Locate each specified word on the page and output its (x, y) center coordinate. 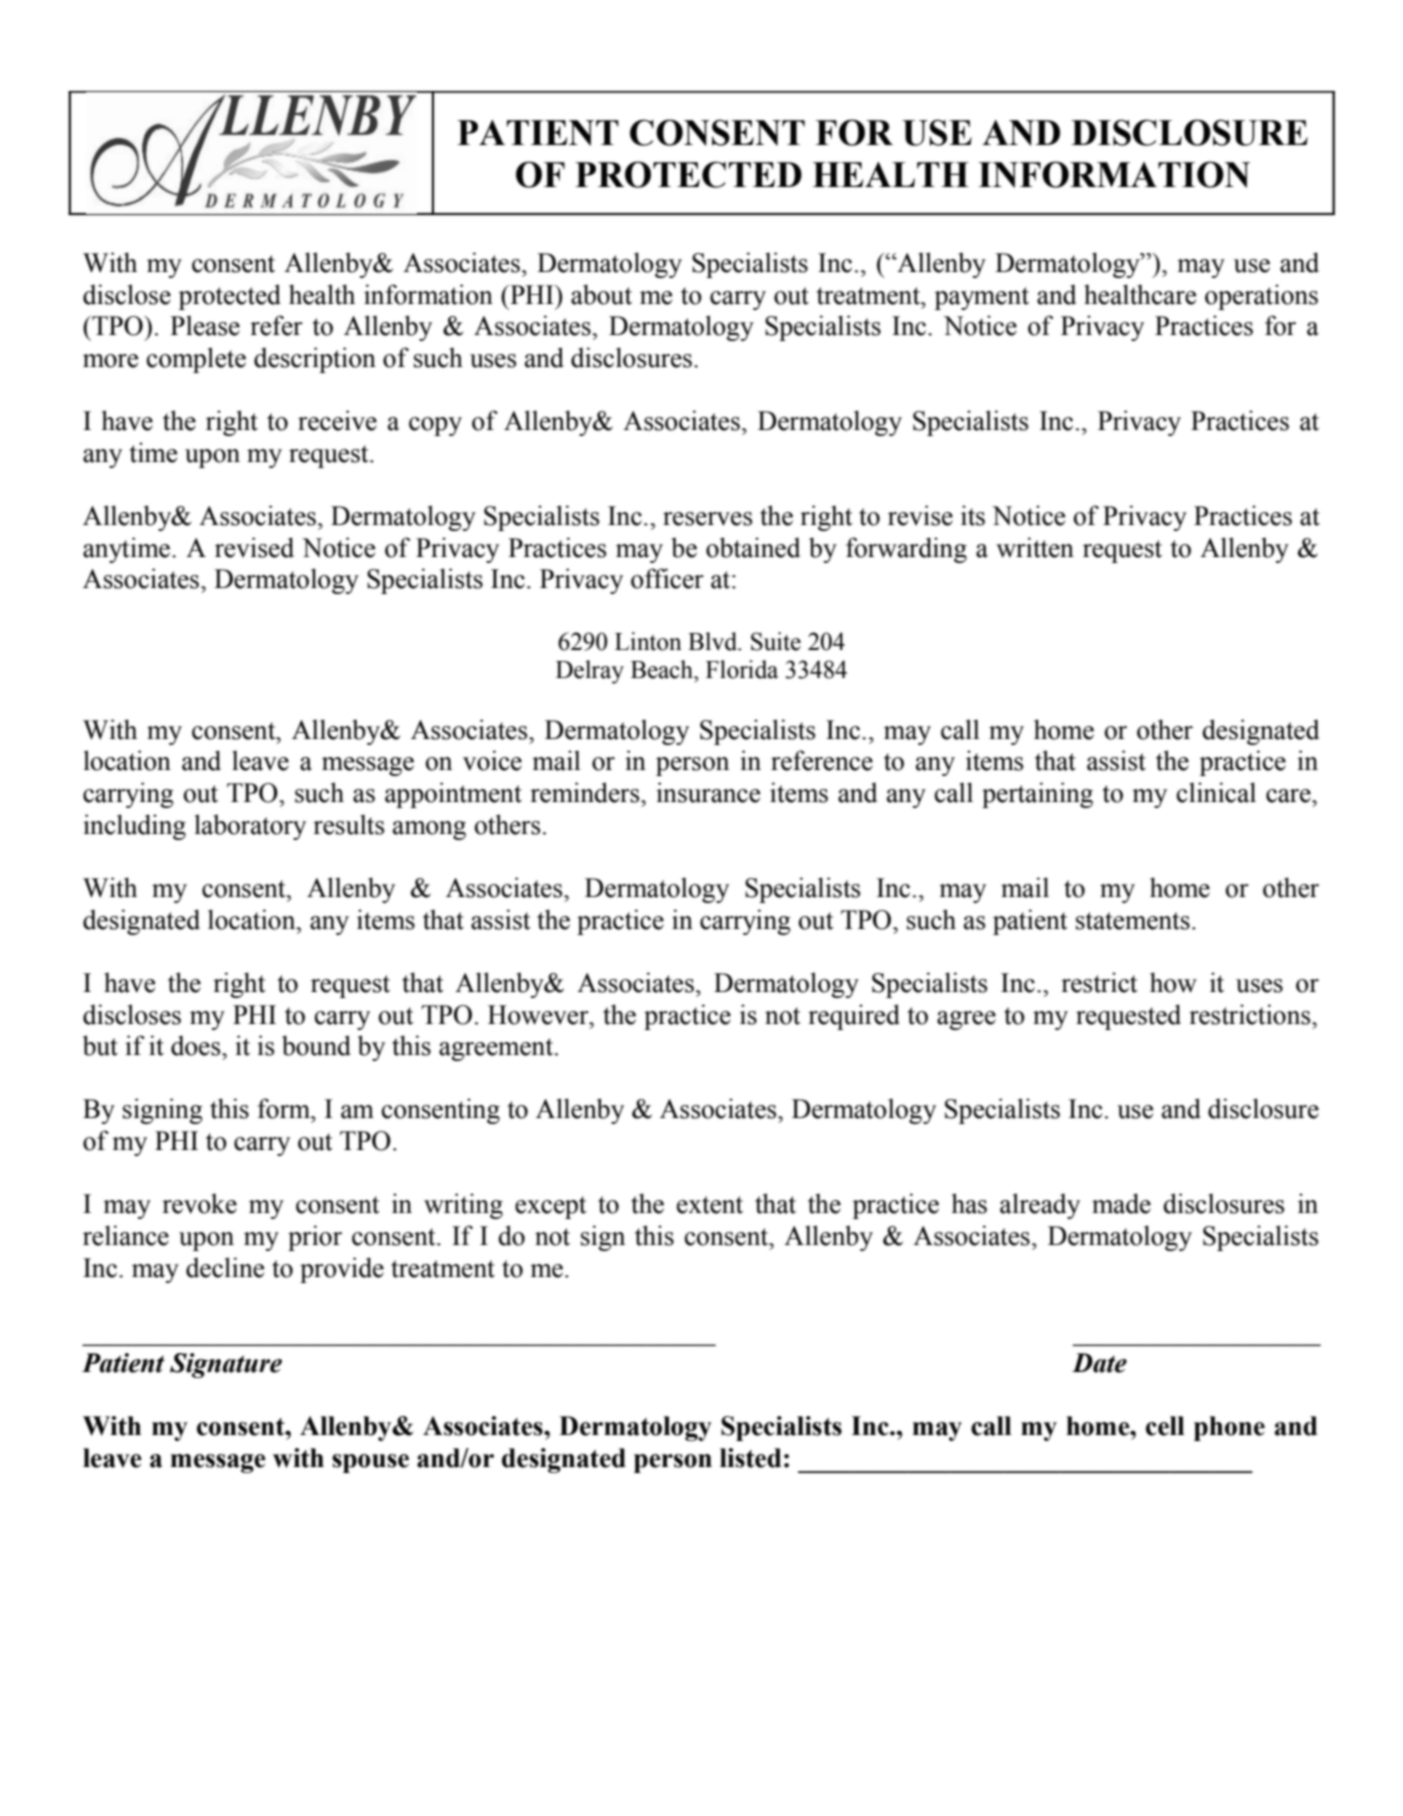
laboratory (250, 827)
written (1035, 547)
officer (667, 578)
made (1121, 1203)
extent (710, 1205)
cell (1165, 1426)
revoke (199, 1203)
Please (205, 325)
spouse (370, 1463)
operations (1261, 297)
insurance (708, 792)
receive (337, 420)
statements (1133, 921)
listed (751, 1458)
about (601, 294)
